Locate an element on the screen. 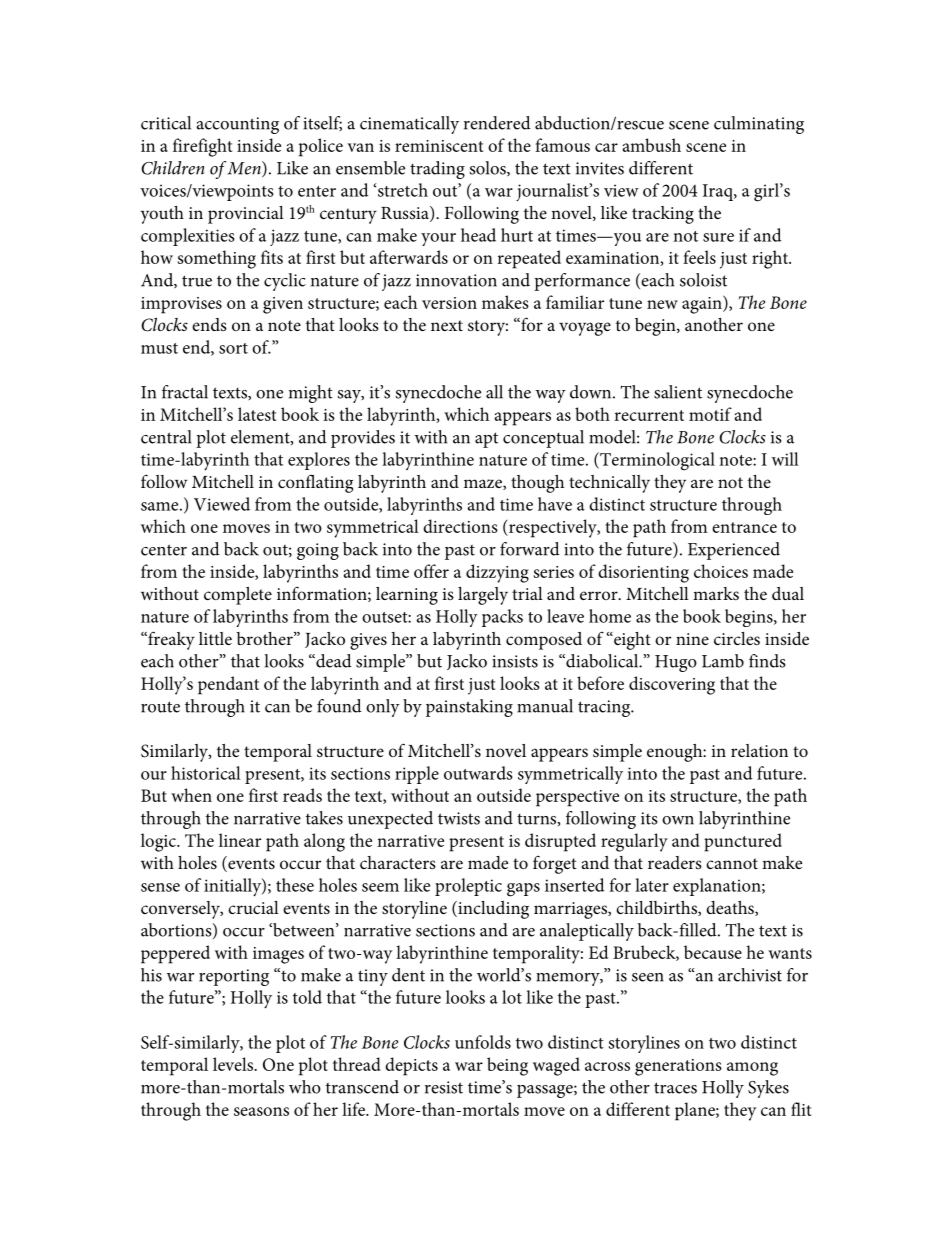 This screenshot has width=952, height=1233. cannot is located at coordinates (732, 863).
